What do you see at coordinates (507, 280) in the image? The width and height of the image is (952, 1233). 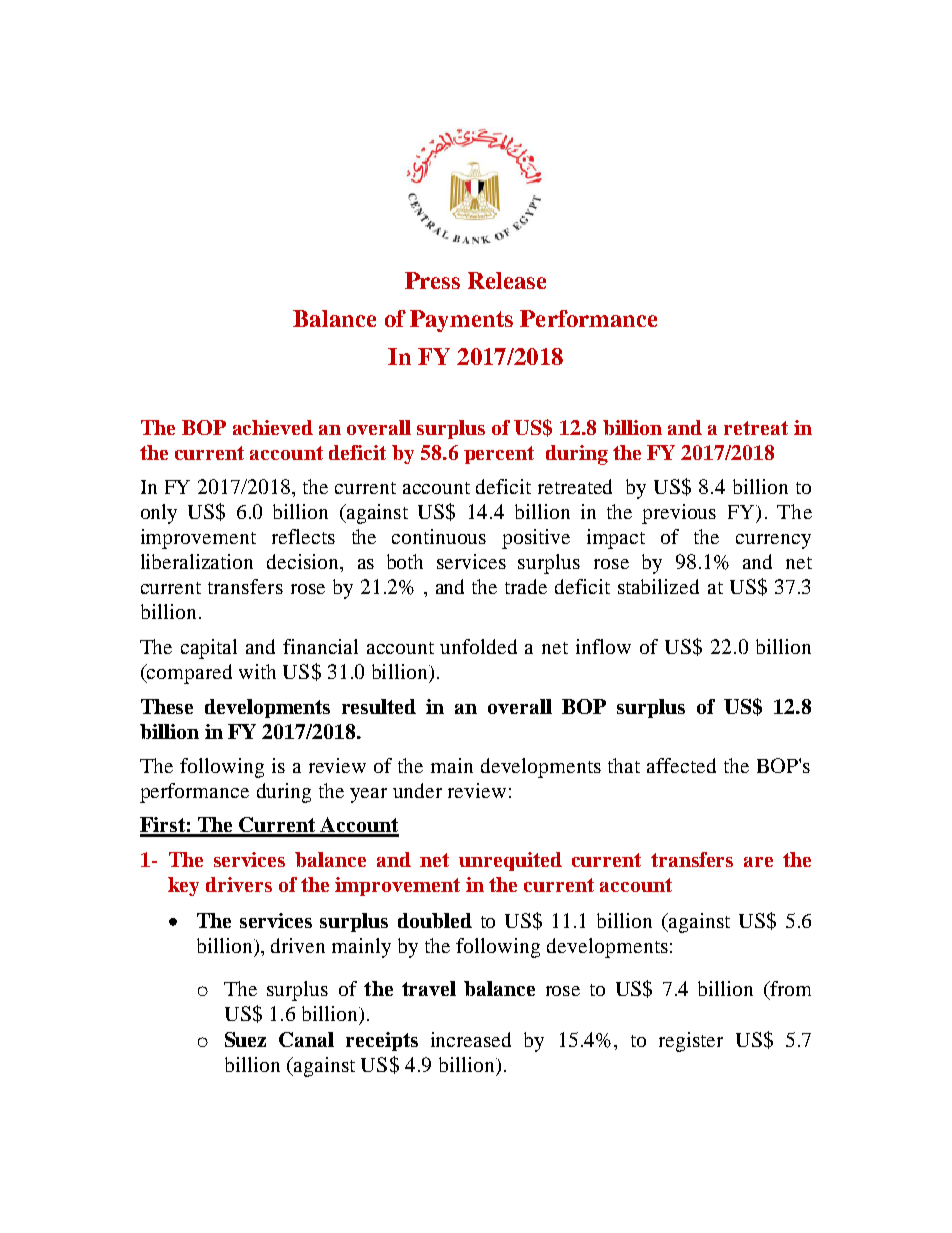 I see `Release` at bounding box center [507, 280].
